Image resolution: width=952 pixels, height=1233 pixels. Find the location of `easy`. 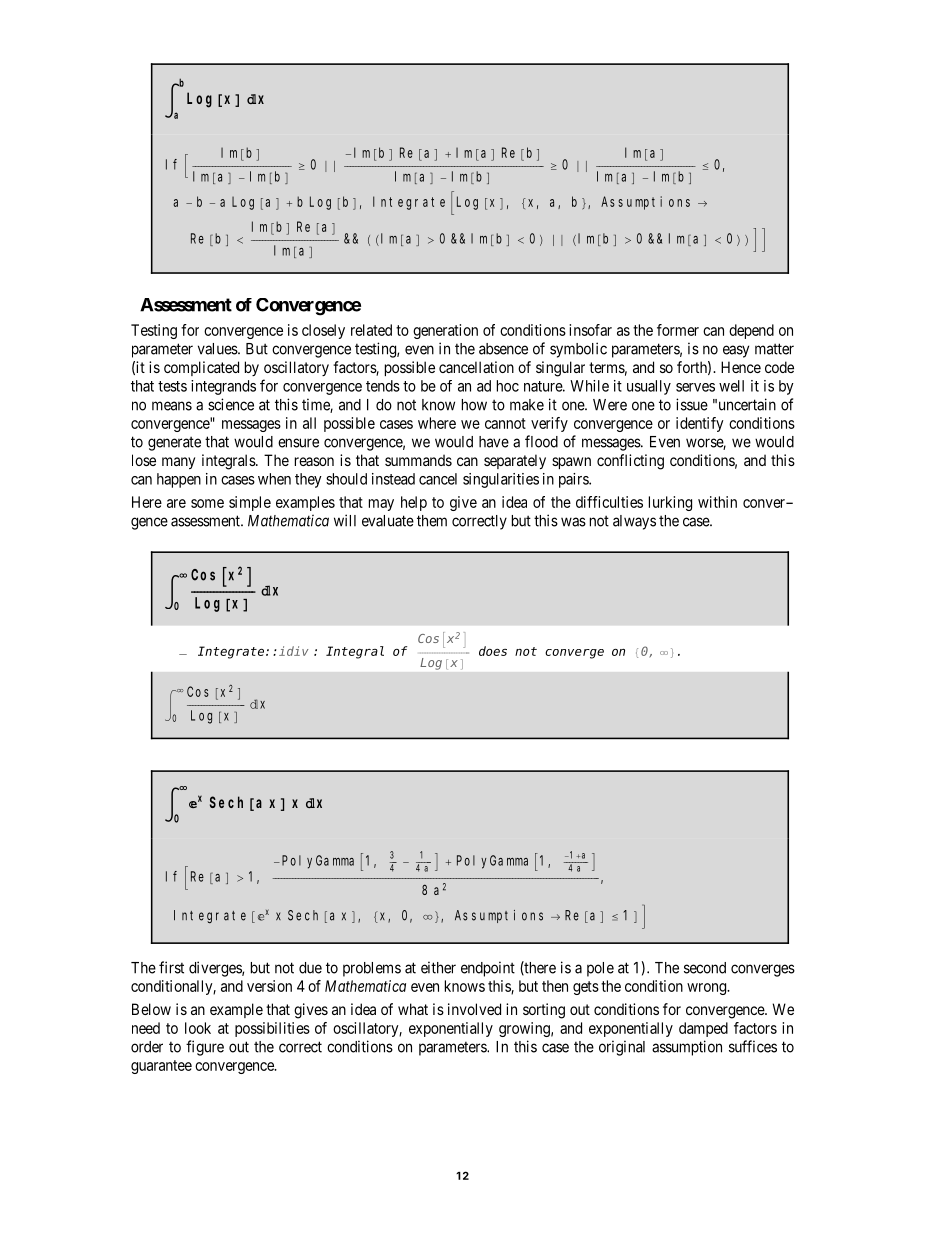

easy is located at coordinates (736, 351).
